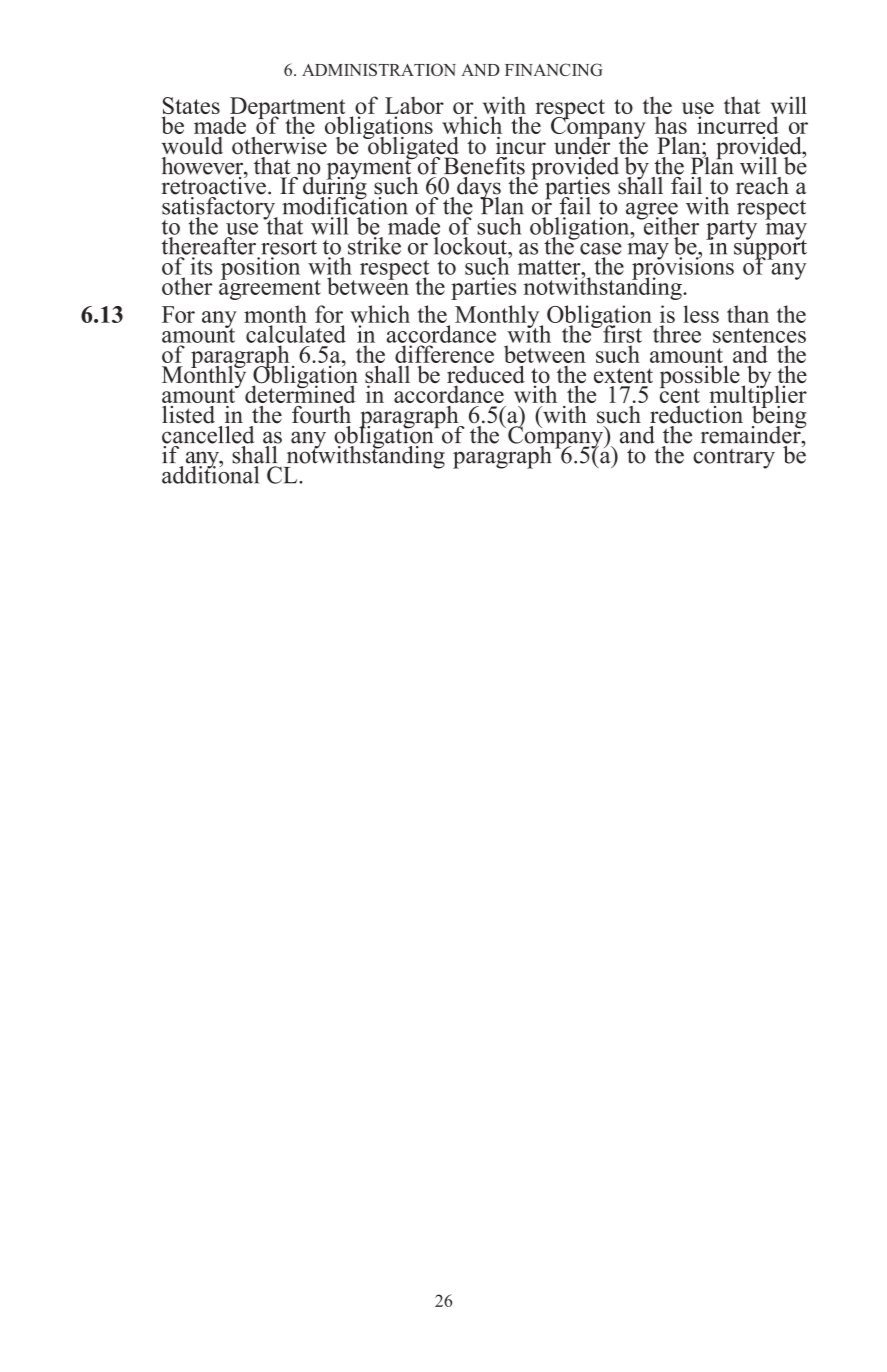 This image has height=1372, width=887. What do you see at coordinates (414, 107) in the image?
I see `Labor` at bounding box center [414, 107].
